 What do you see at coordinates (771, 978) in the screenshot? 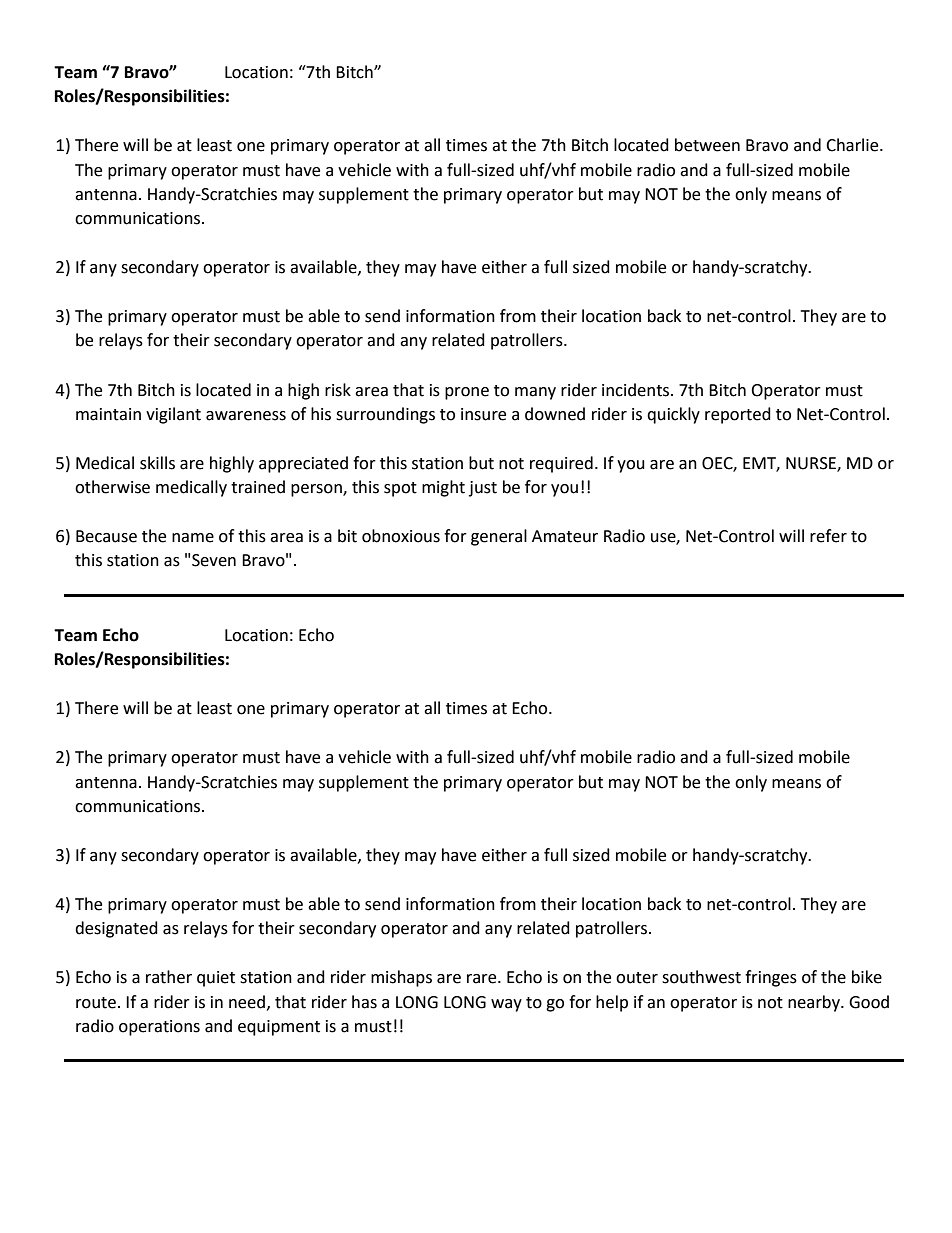
I see `fringes` at bounding box center [771, 978].
